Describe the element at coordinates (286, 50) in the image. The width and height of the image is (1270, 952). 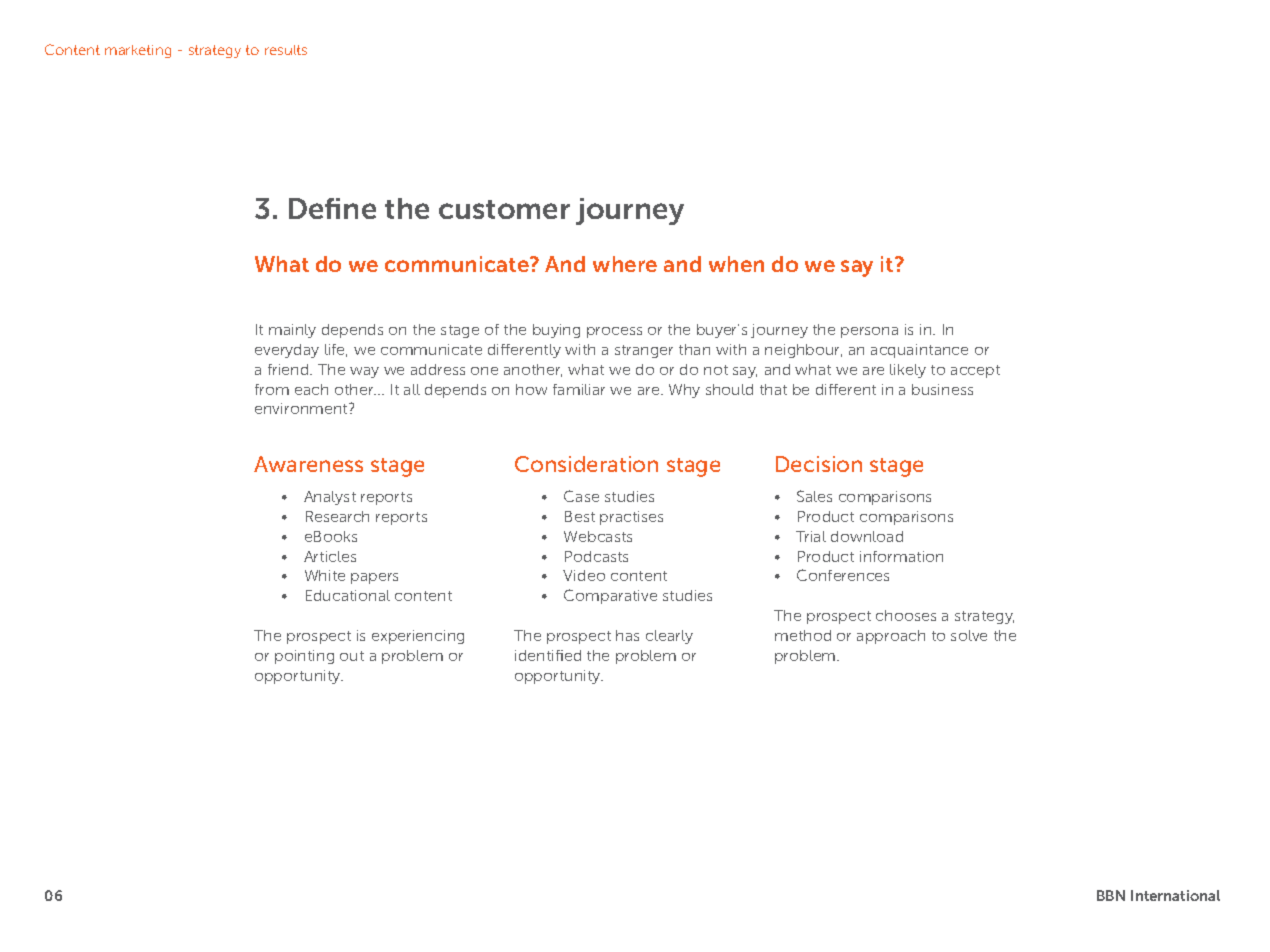
I see `results` at that location.
